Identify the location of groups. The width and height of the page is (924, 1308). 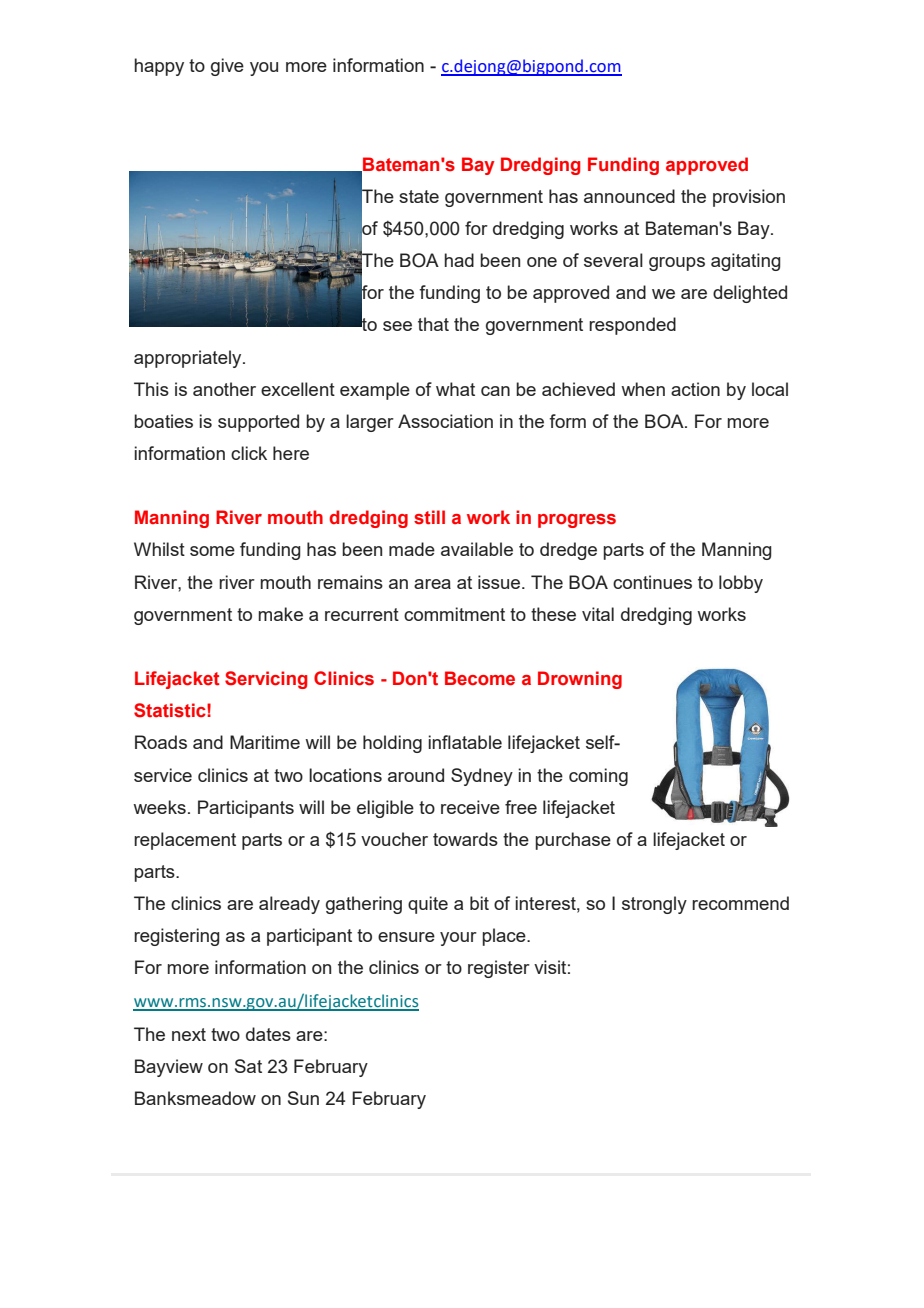
(677, 264).
